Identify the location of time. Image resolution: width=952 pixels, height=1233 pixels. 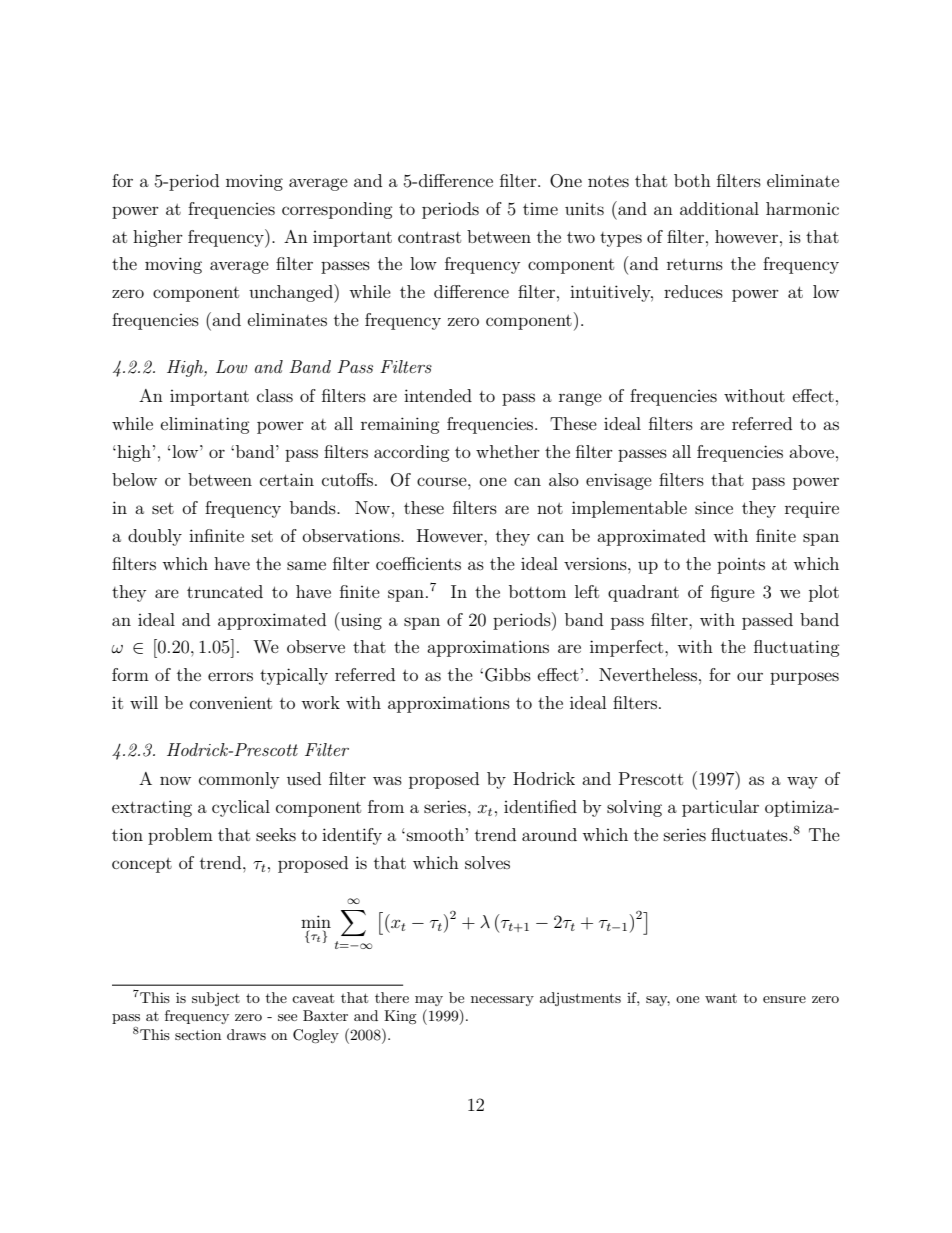
(540, 209).
